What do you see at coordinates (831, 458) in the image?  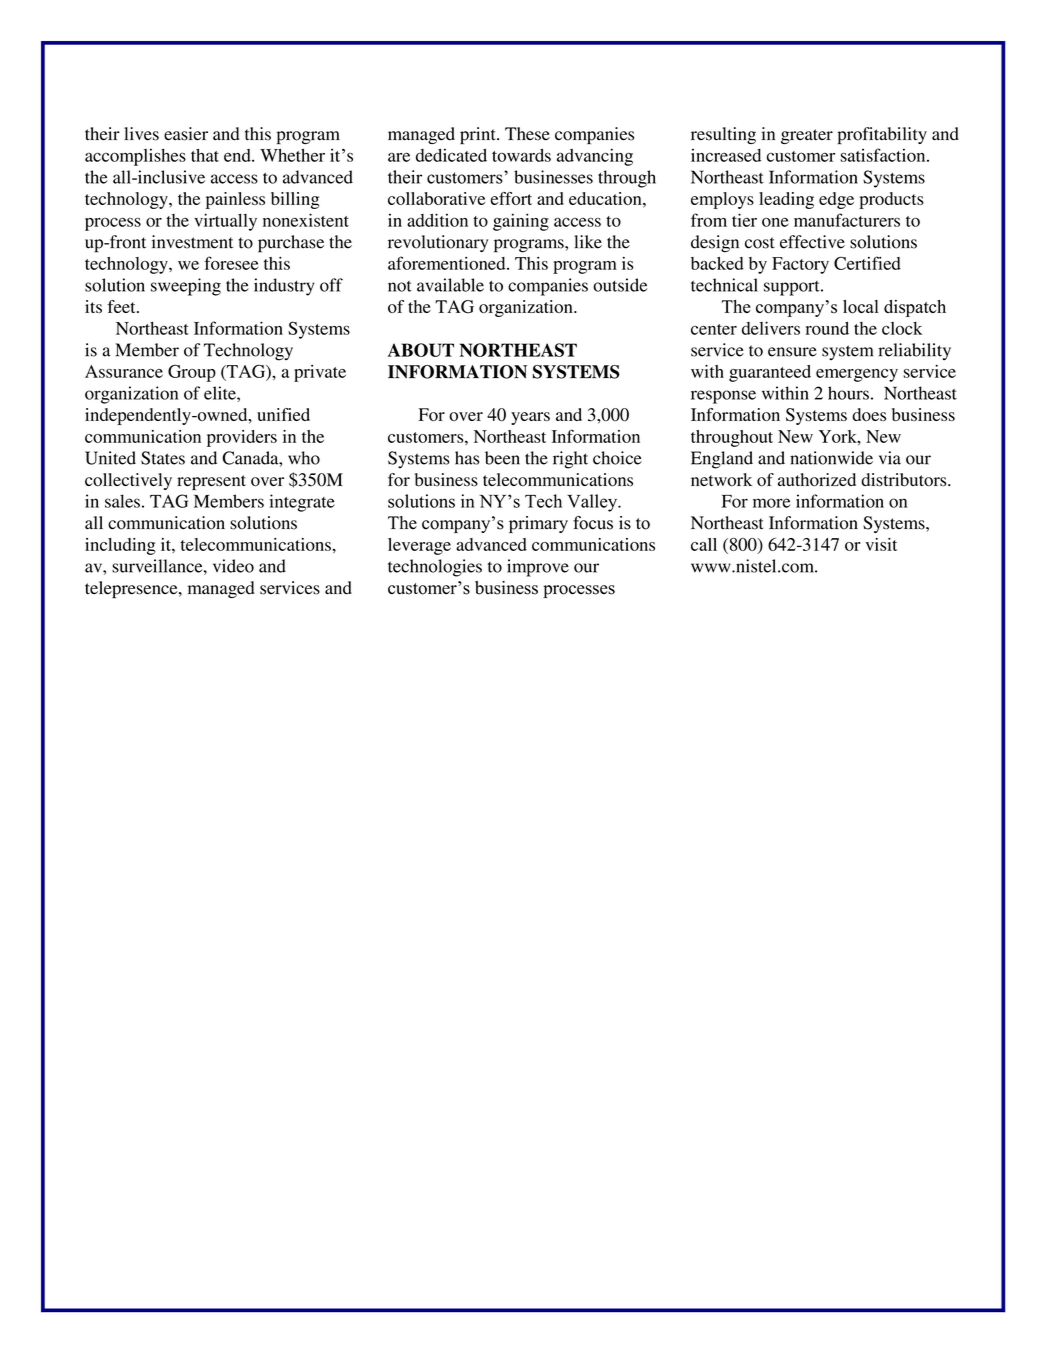 I see `nationwide` at bounding box center [831, 458].
